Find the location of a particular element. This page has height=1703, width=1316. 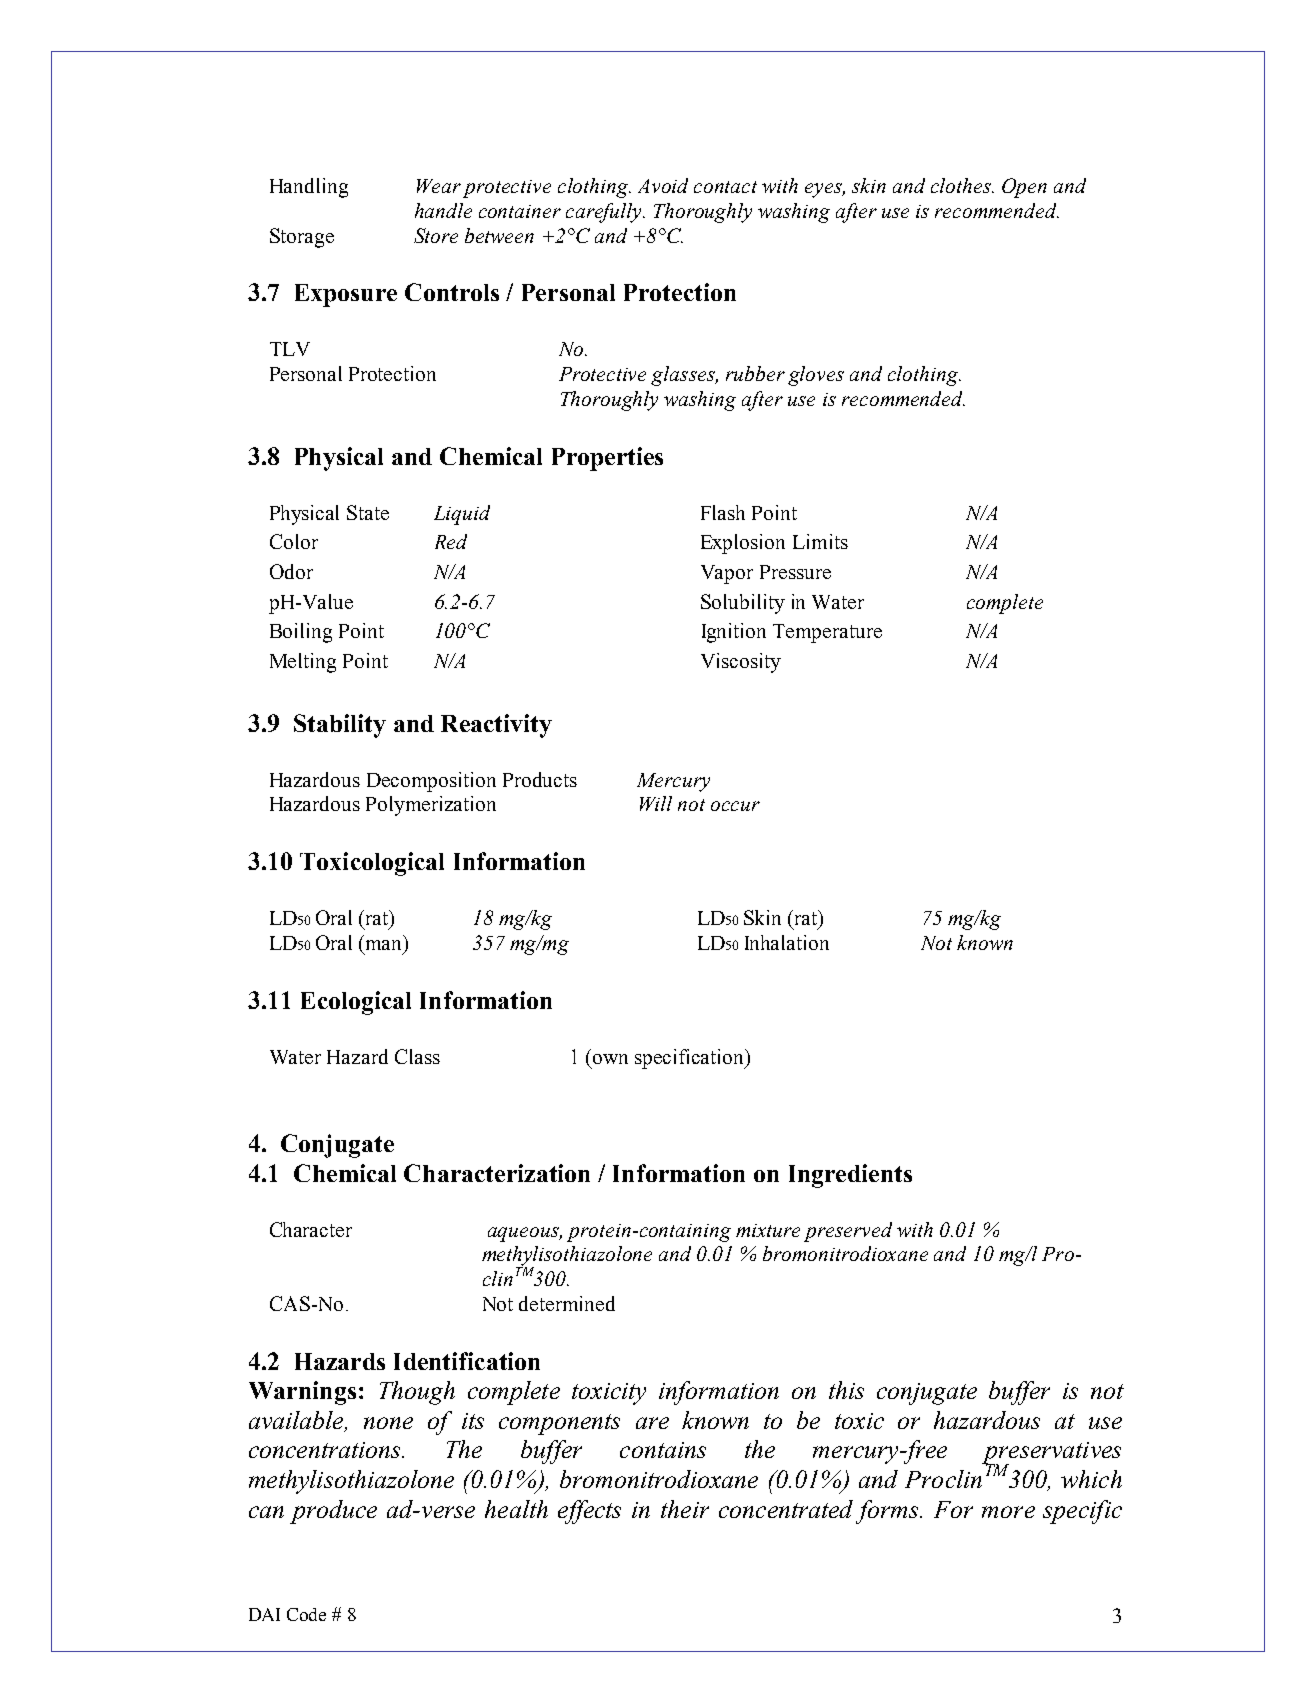

Avoid is located at coordinates (663, 185).
